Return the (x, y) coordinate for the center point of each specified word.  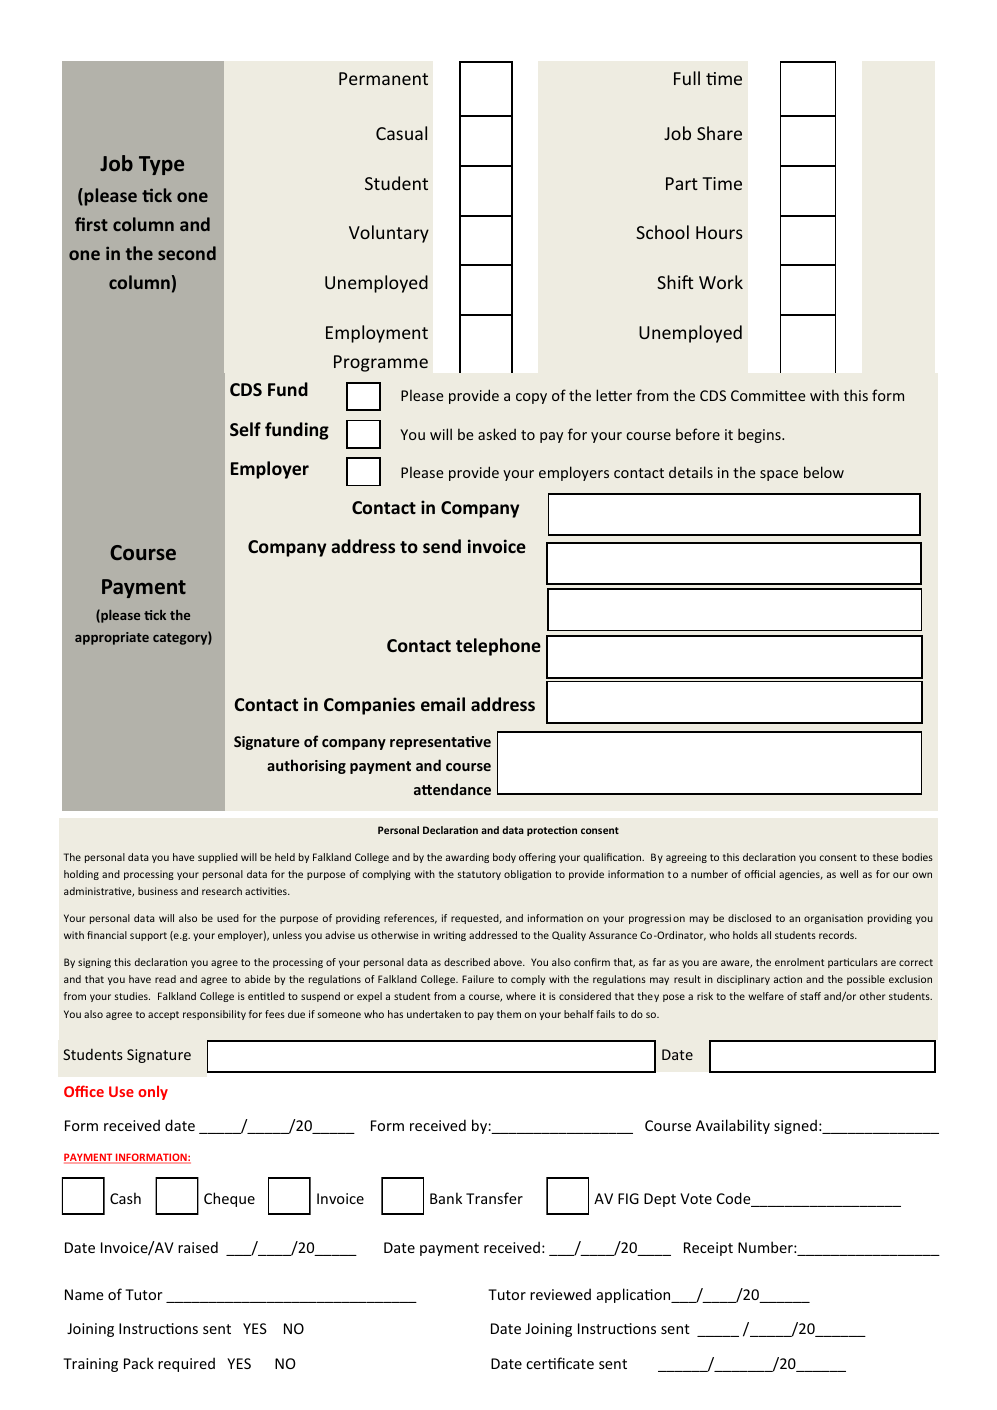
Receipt (708, 1249)
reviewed (560, 1294)
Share (719, 133)
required (186, 1364)
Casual (401, 133)
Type (161, 165)
